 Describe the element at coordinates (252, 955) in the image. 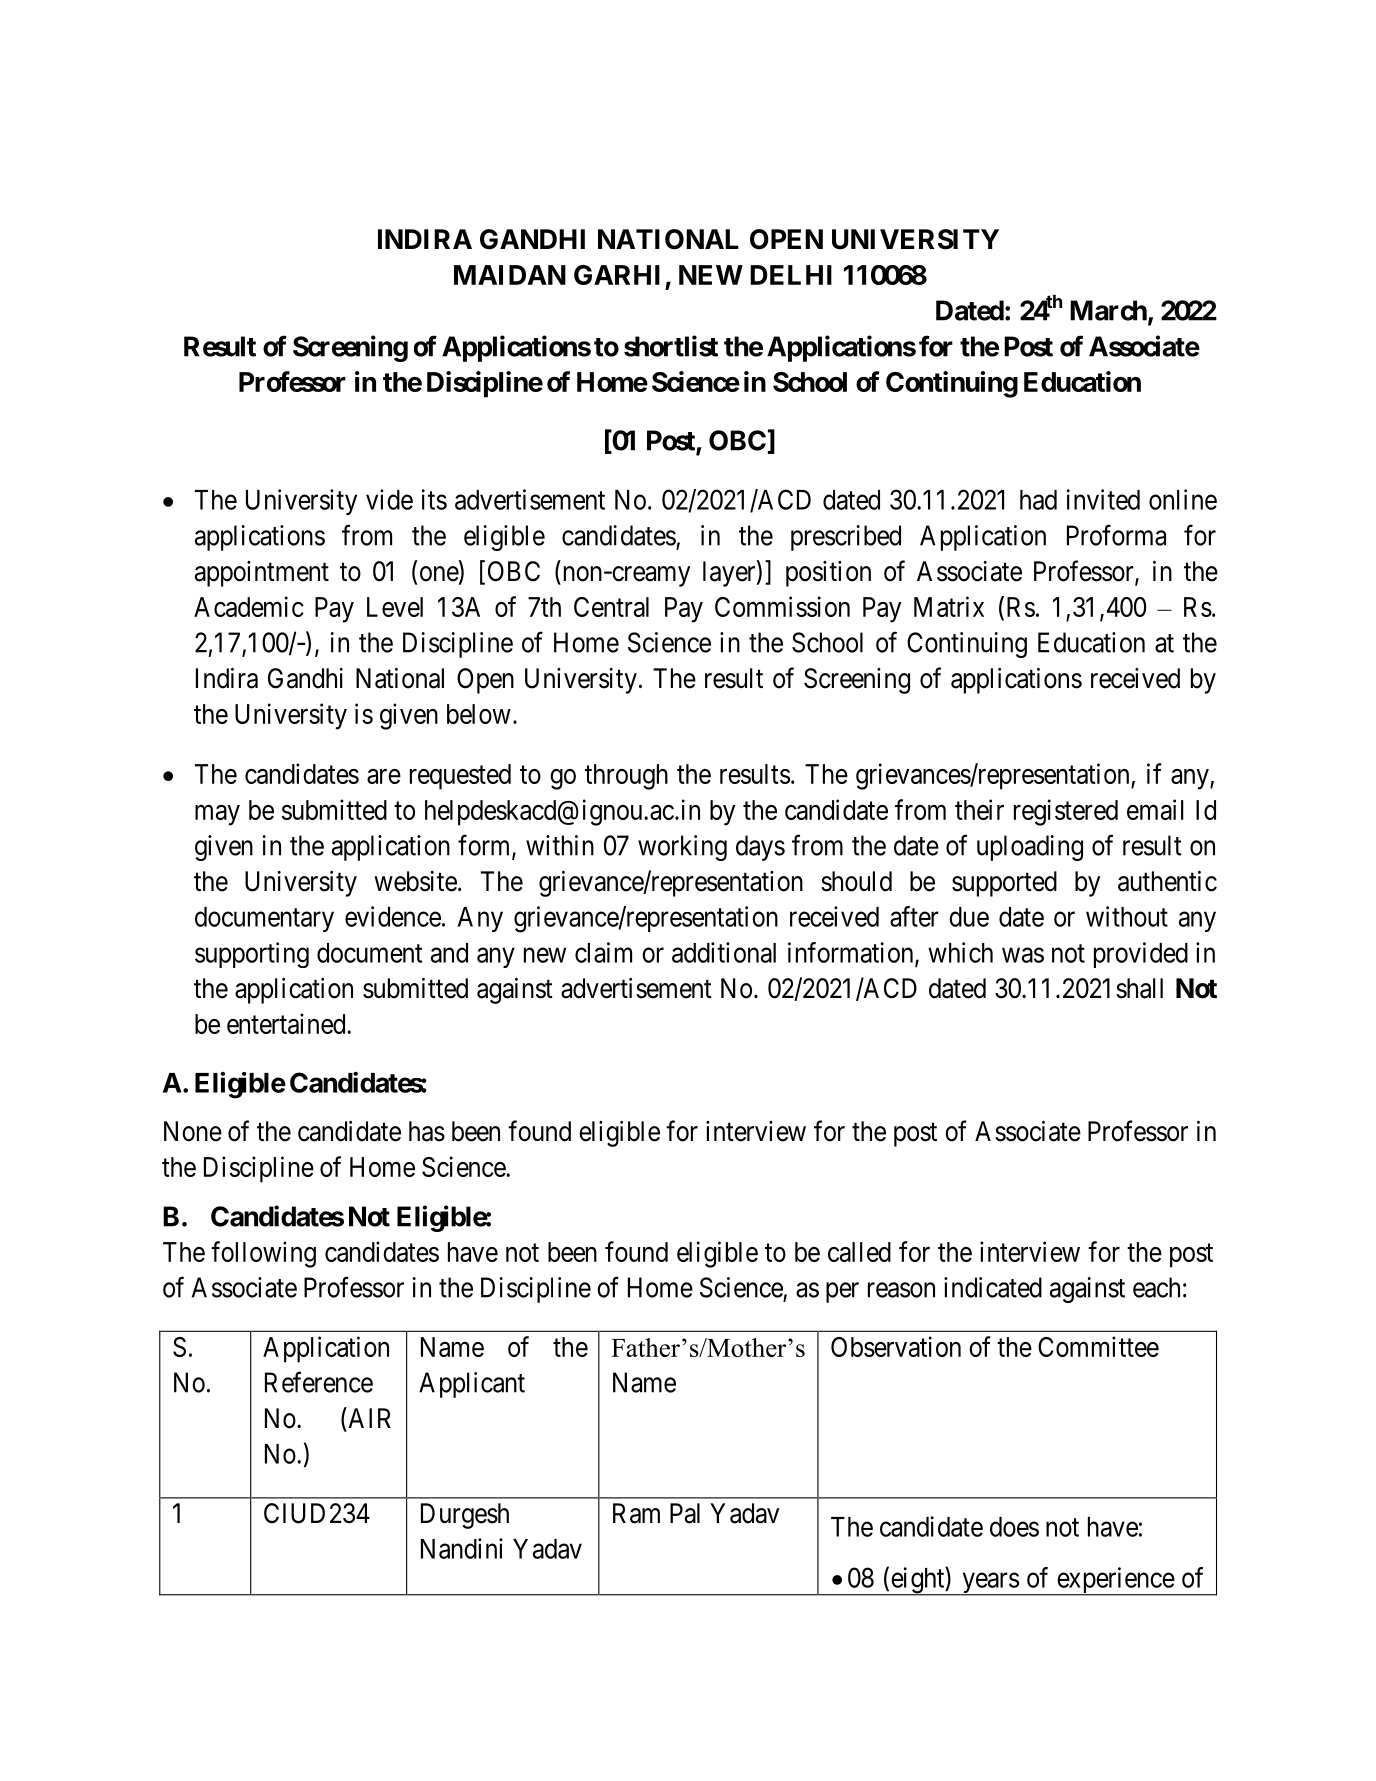

I see `supporting` at that location.
